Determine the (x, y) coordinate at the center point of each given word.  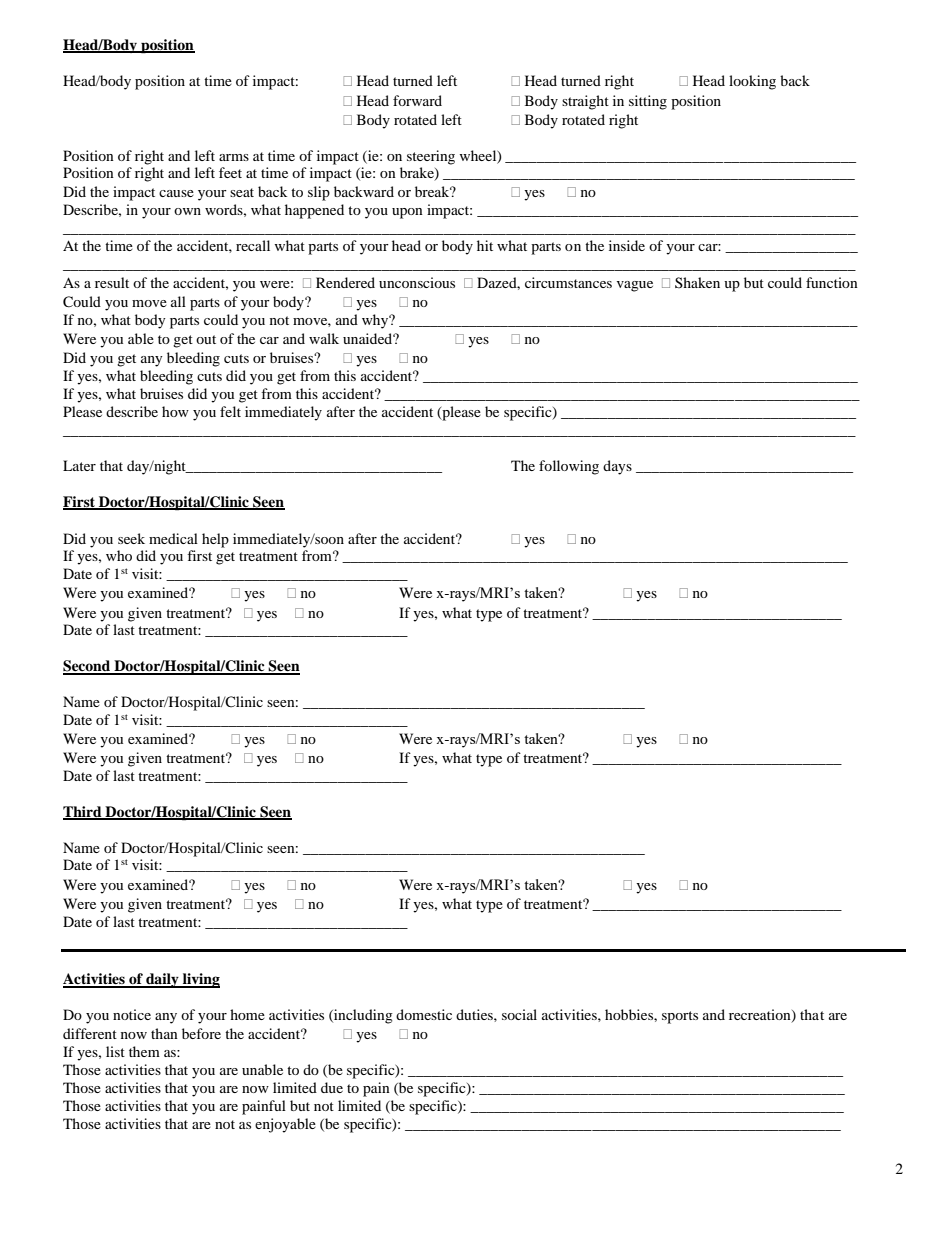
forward (417, 100)
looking (752, 82)
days (617, 467)
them (144, 1051)
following (569, 467)
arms (234, 157)
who (119, 555)
